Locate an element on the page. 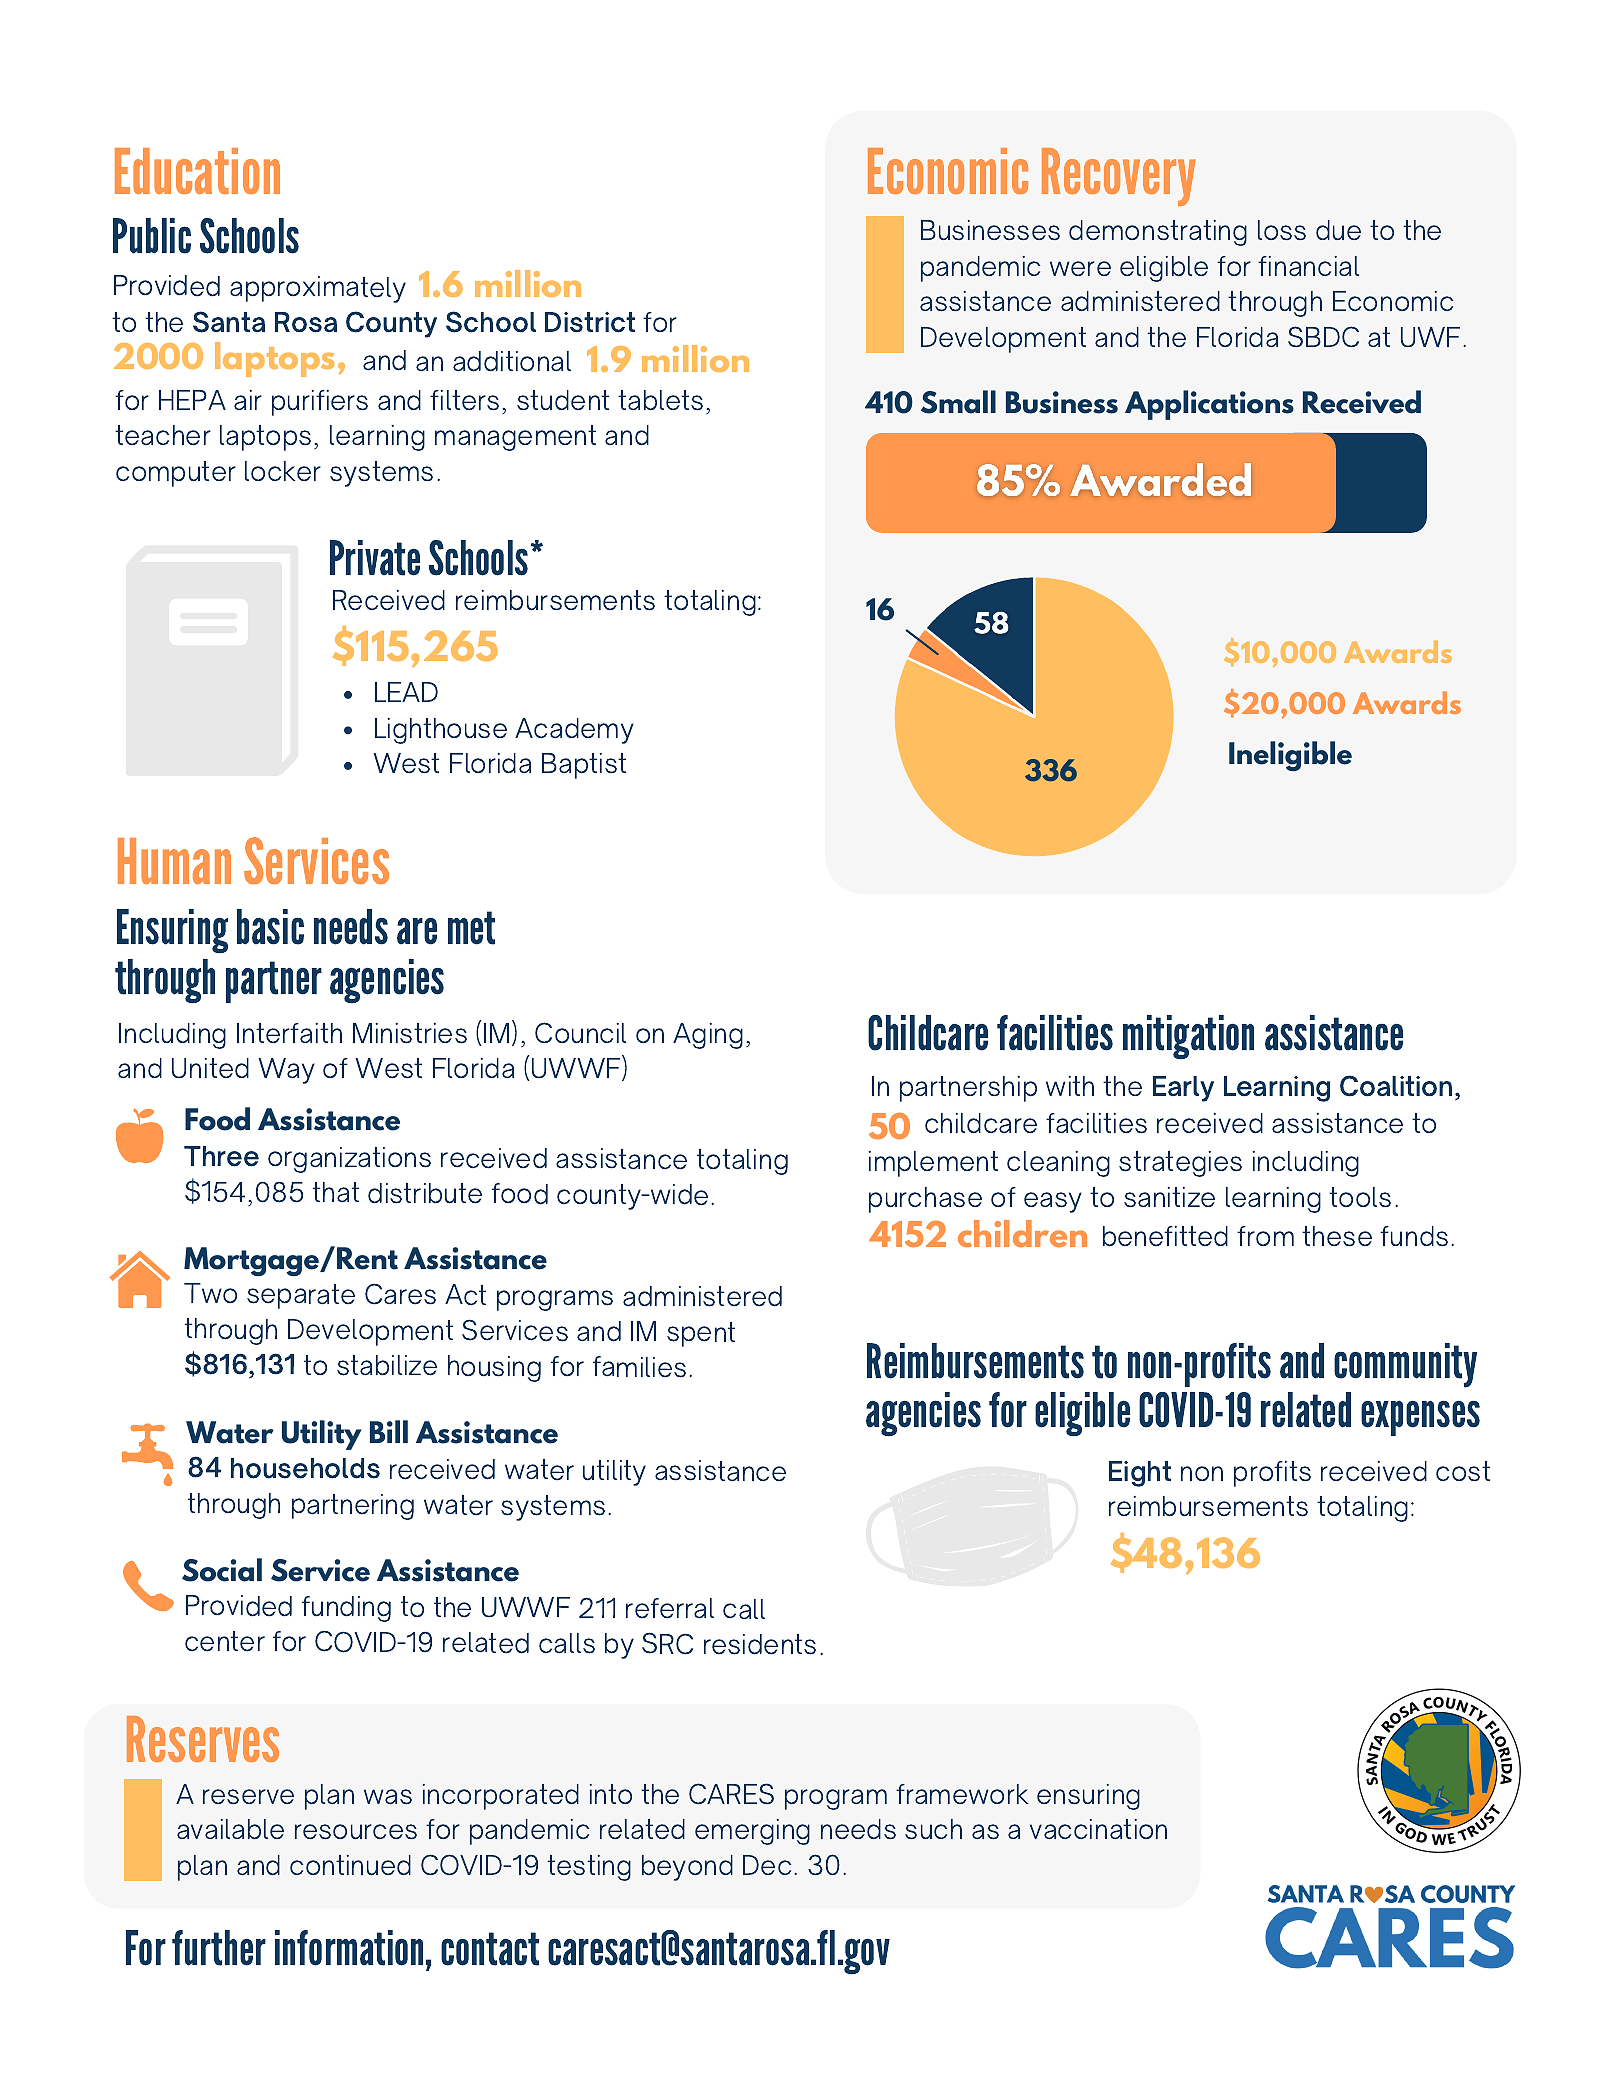 The image size is (1610, 2084). these is located at coordinates (1337, 1236).
